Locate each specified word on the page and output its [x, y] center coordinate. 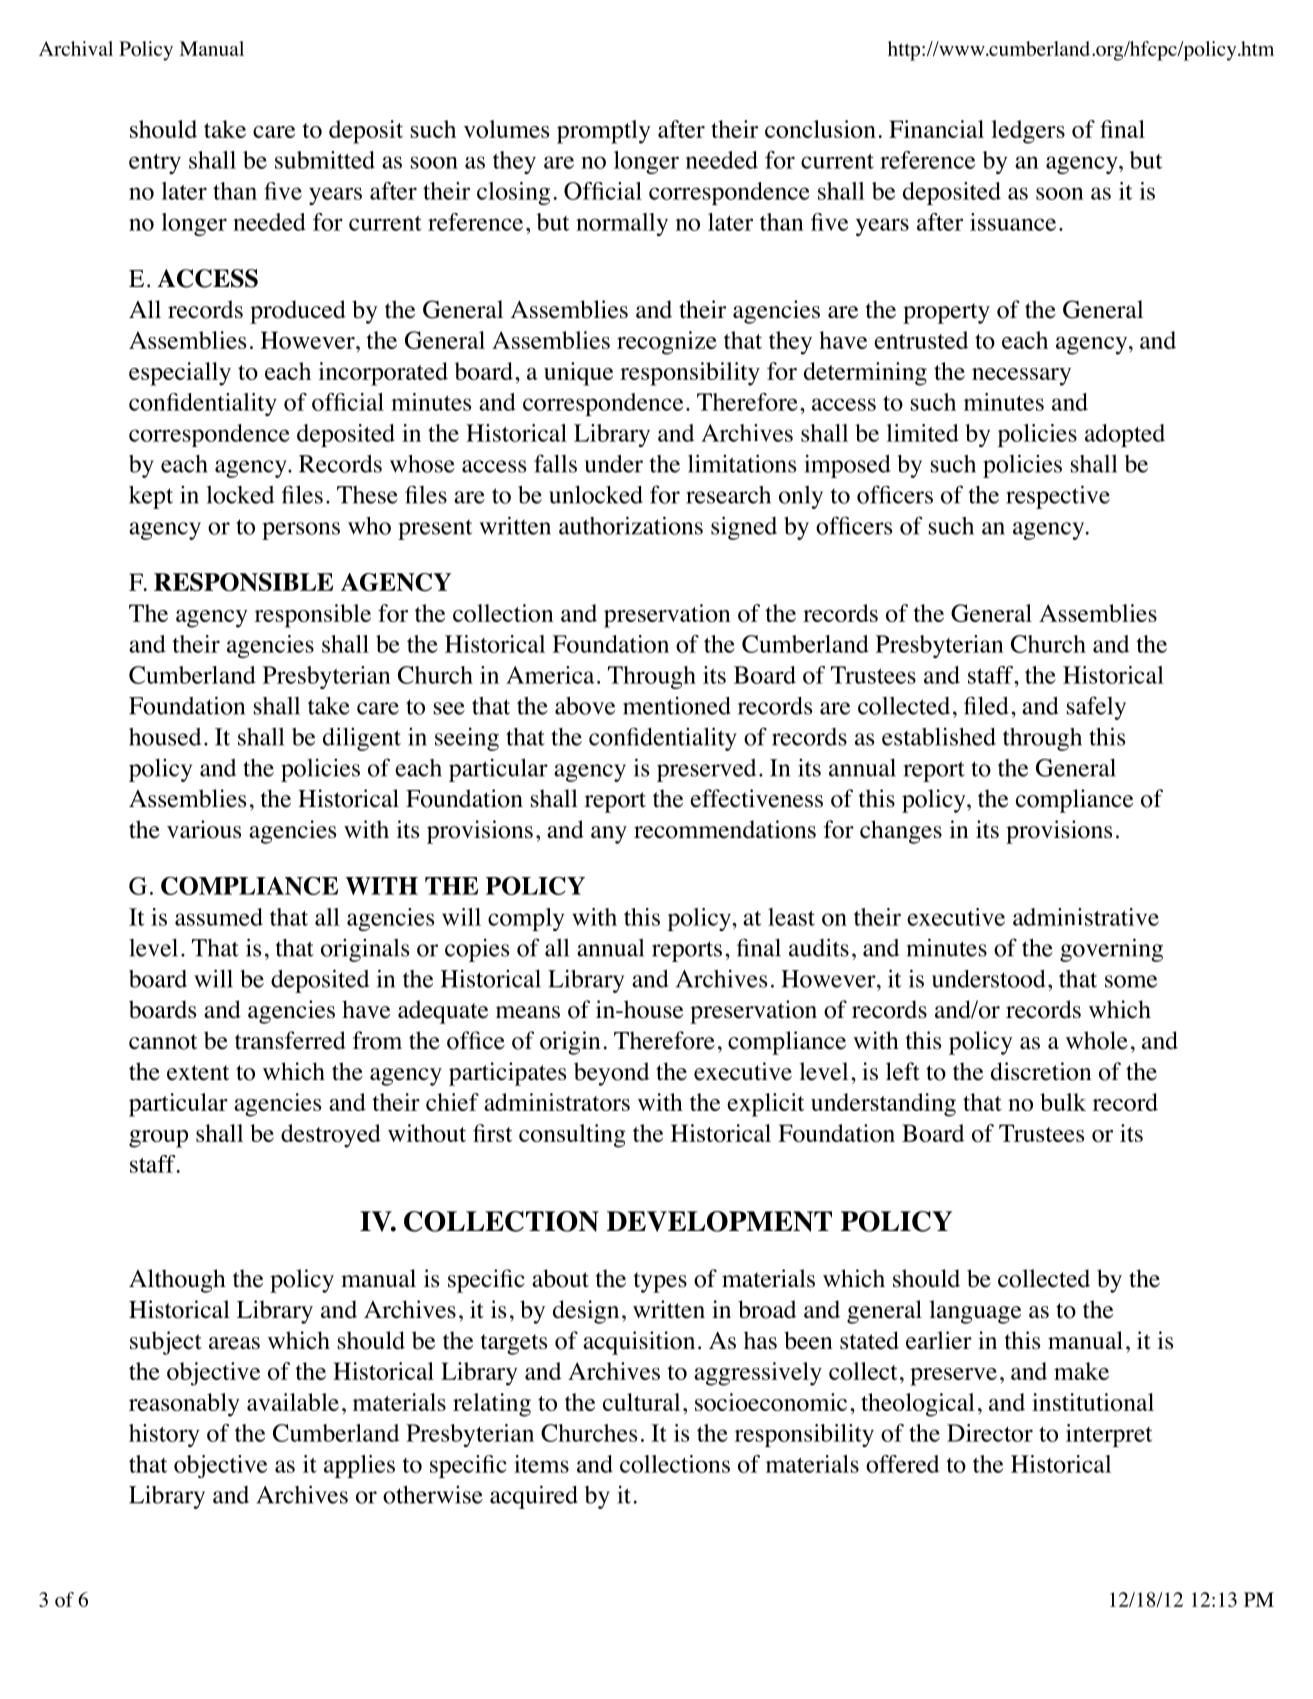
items [541, 1464]
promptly [604, 132]
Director [990, 1433]
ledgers [1028, 132]
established [939, 736]
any [609, 835]
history [164, 1435]
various [204, 829]
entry [155, 164]
